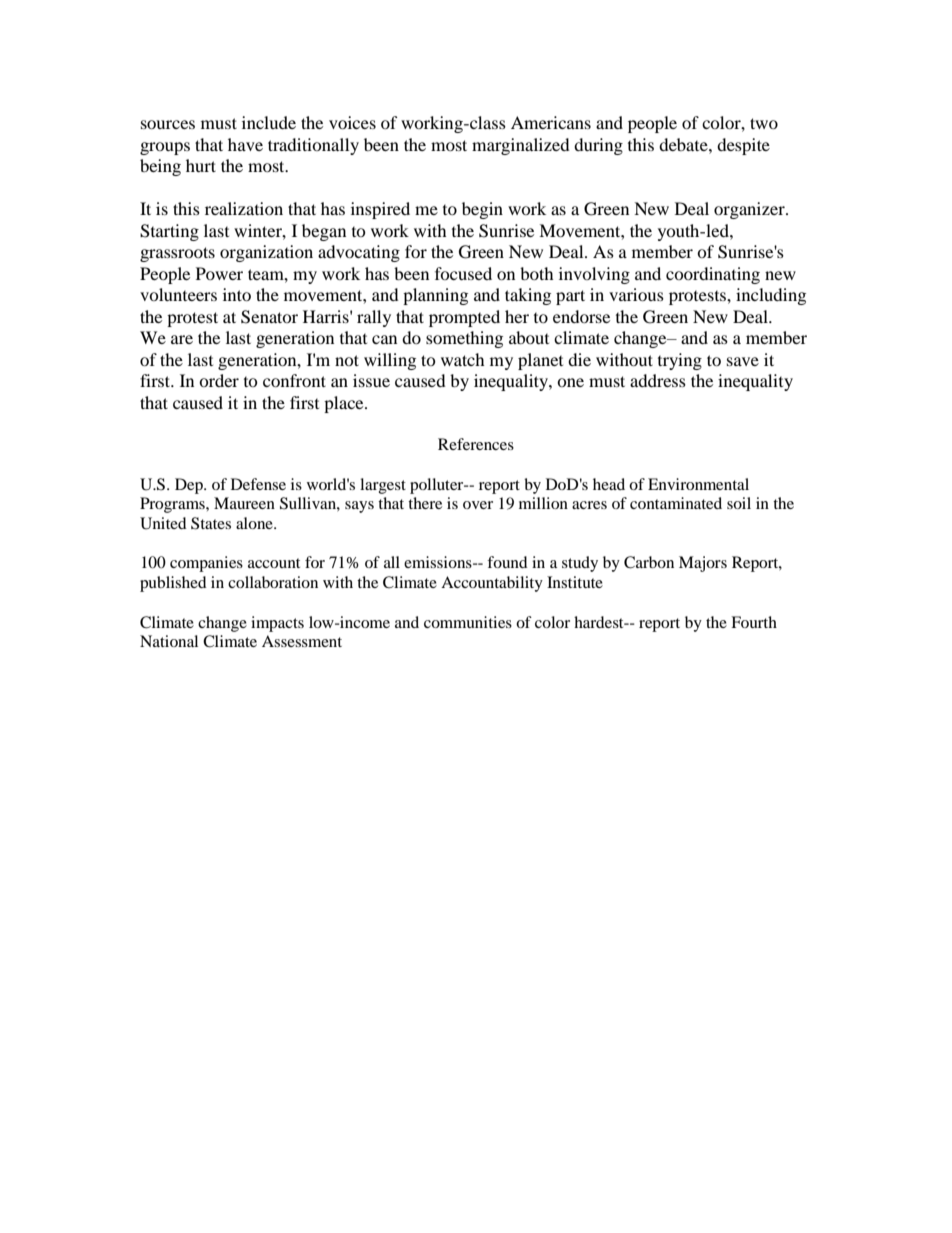 The height and width of the page is (1233, 952). What do you see at coordinates (468, 622) in the page?
I see `communities` at bounding box center [468, 622].
